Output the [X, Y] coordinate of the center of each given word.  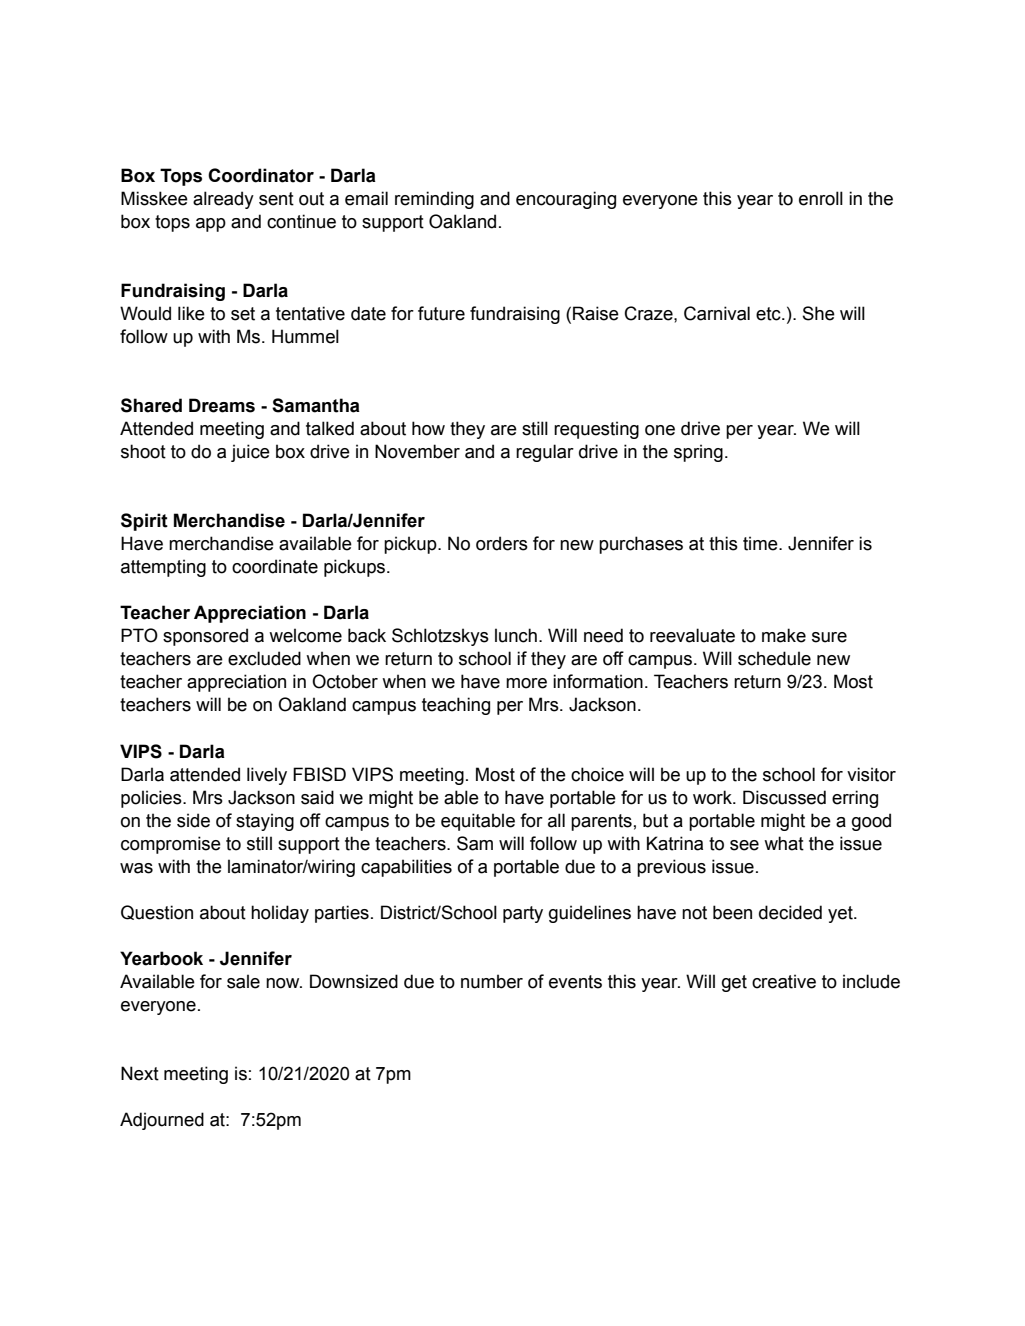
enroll [821, 198]
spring [698, 453]
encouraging [566, 200]
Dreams [222, 405]
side [193, 820]
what [784, 843]
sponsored [205, 637]
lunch [516, 635]
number [492, 981]
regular [545, 453]
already [223, 200]
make [784, 635]
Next [140, 1073]
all [556, 820]
